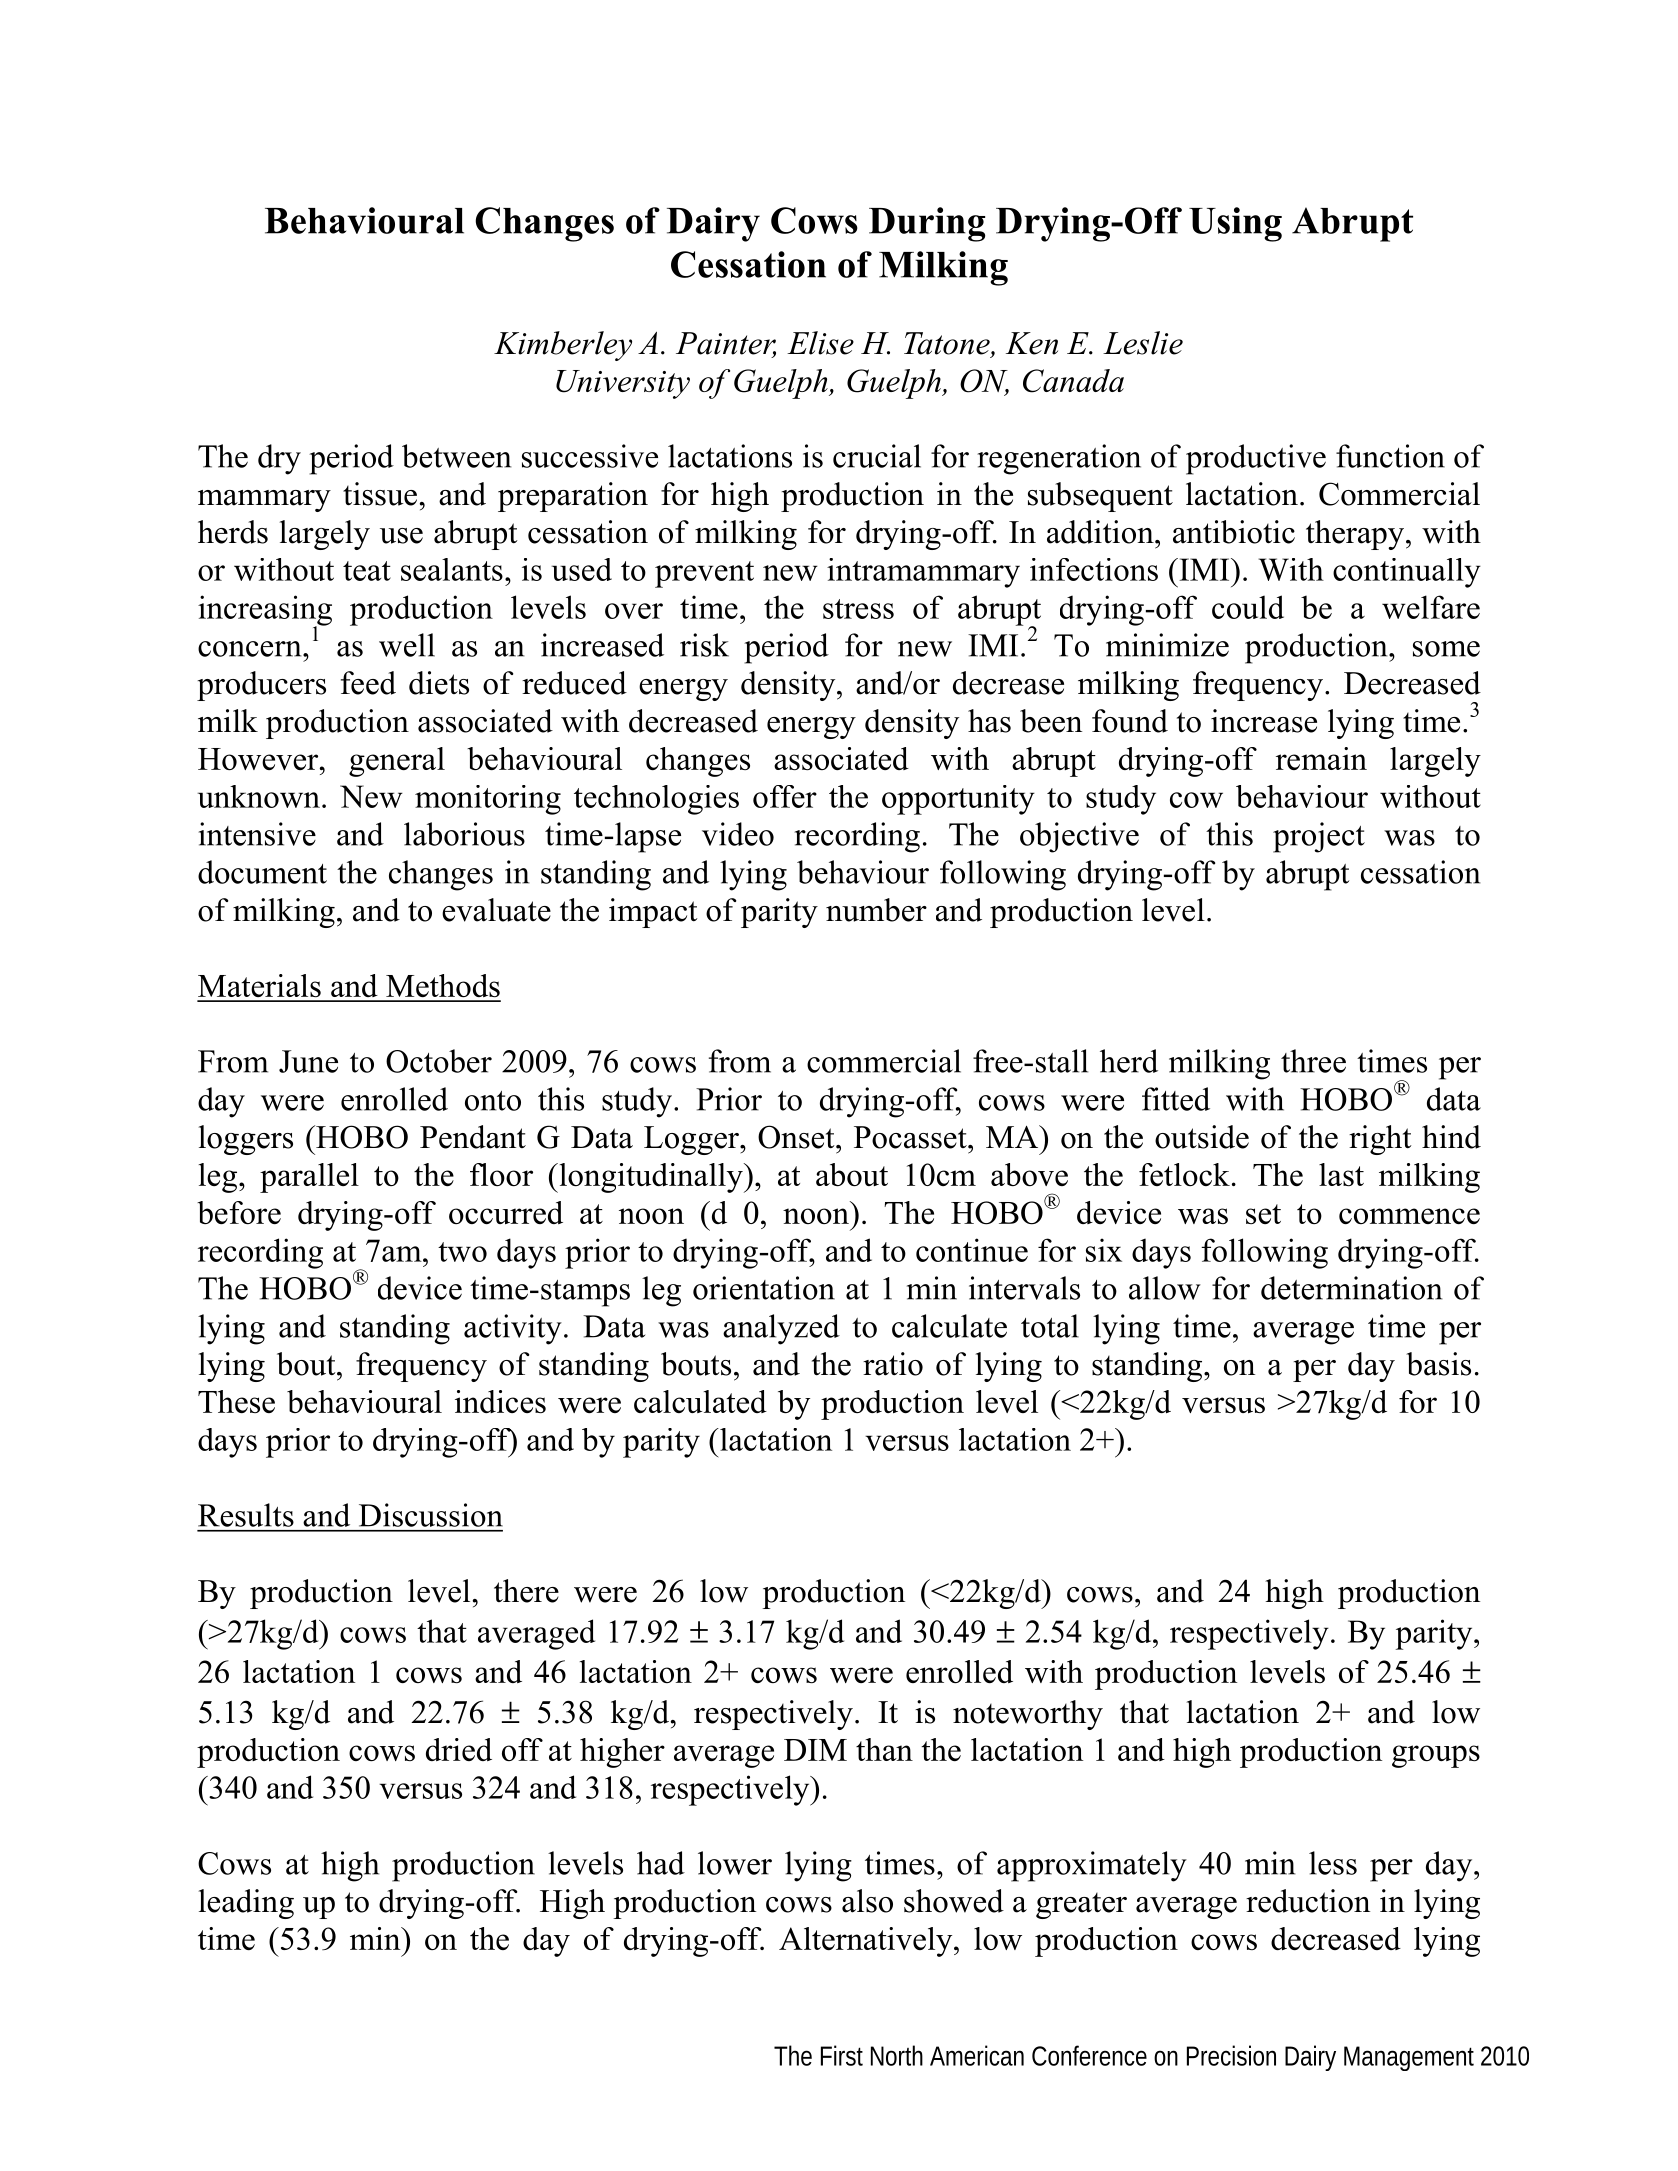 This image has width=1678, height=2171. I want to click on offer, so click(785, 796).
